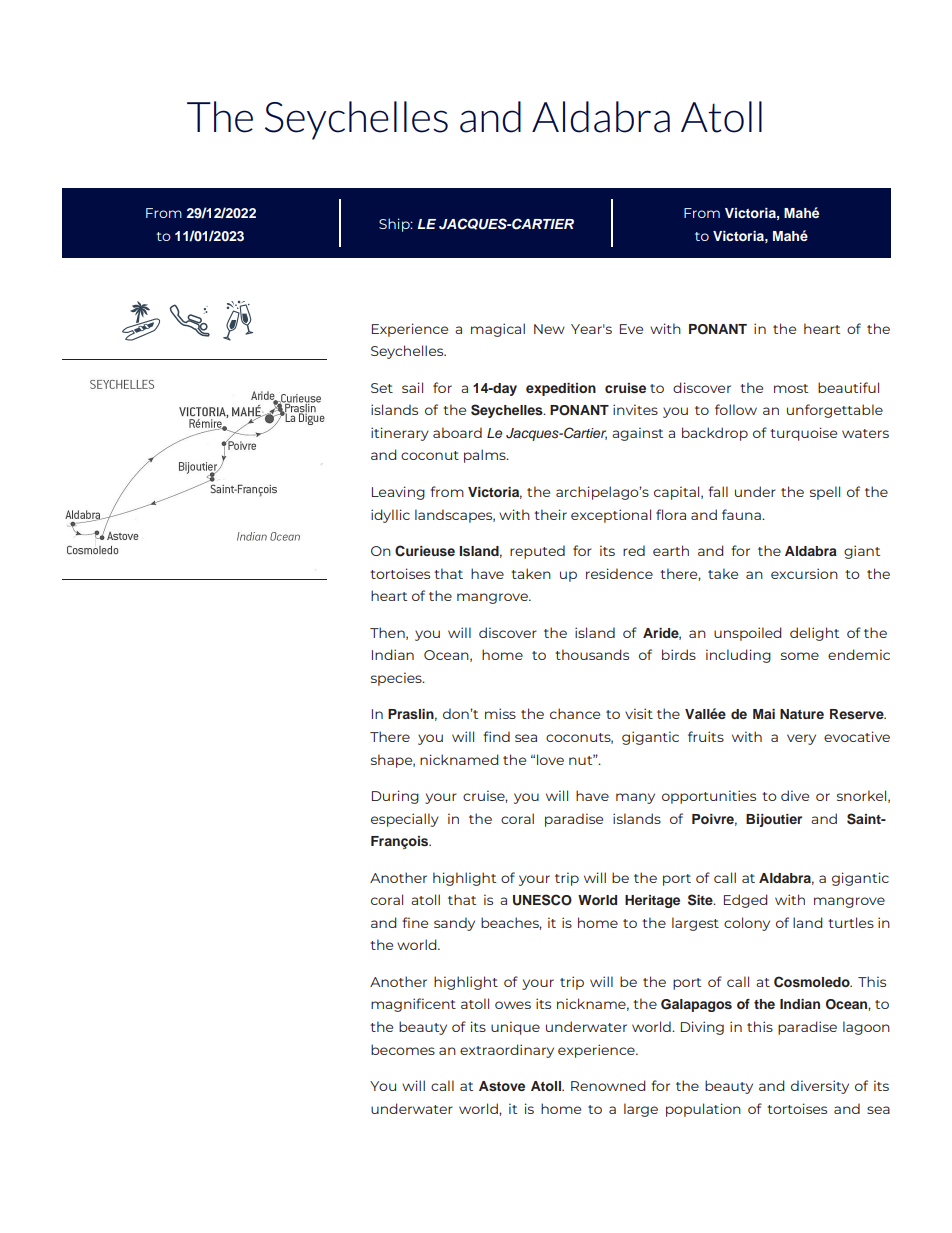 The height and width of the screenshot is (1233, 952). Describe the element at coordinates (405, 820) in the screenshot. I see `especially` at that location.
